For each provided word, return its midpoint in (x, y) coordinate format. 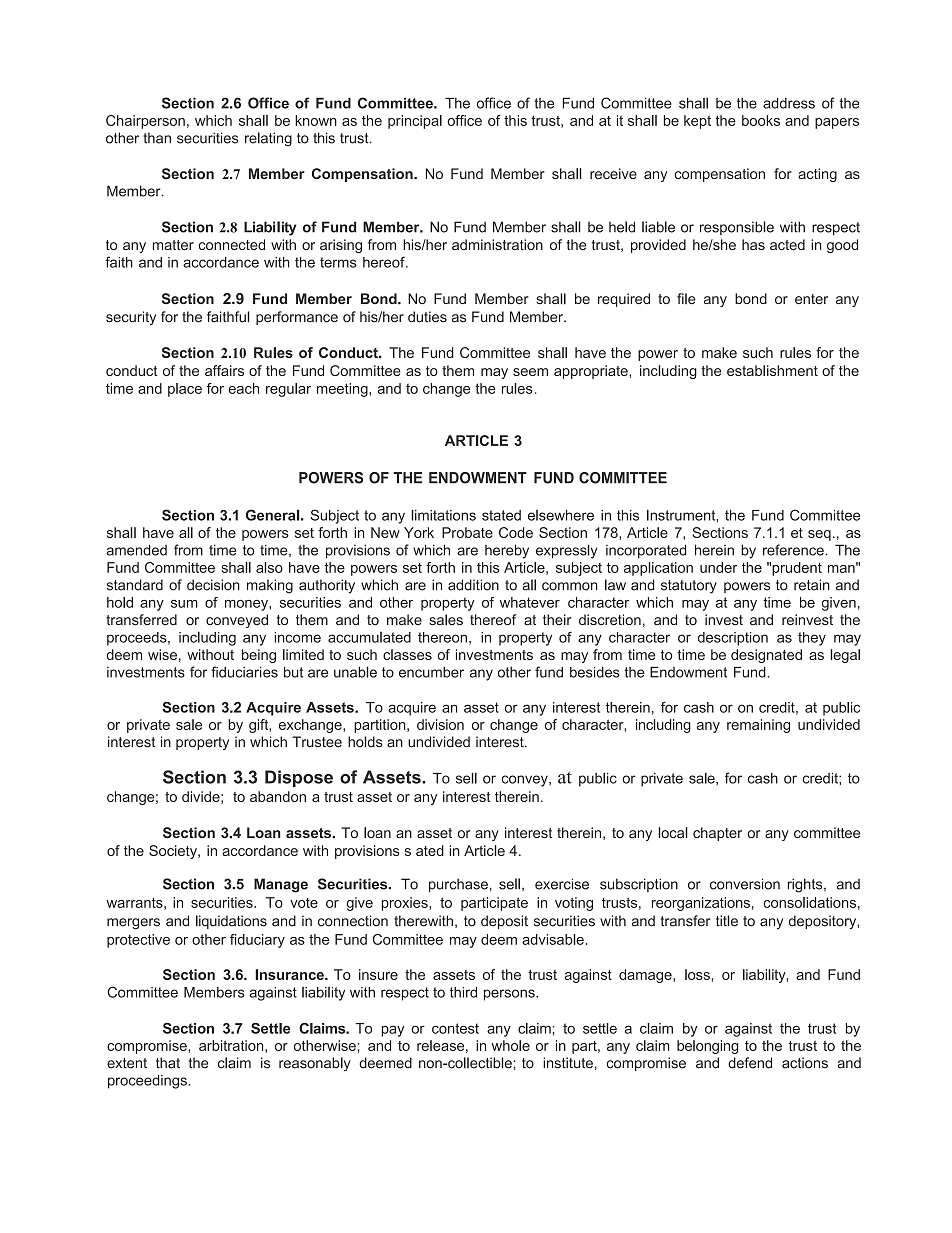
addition (473, 585)
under (719, 567)
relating (268, 139)
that (168, 1063)
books (761, 120)
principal (415, 122)
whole (510, 1045)
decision (213, 585)
